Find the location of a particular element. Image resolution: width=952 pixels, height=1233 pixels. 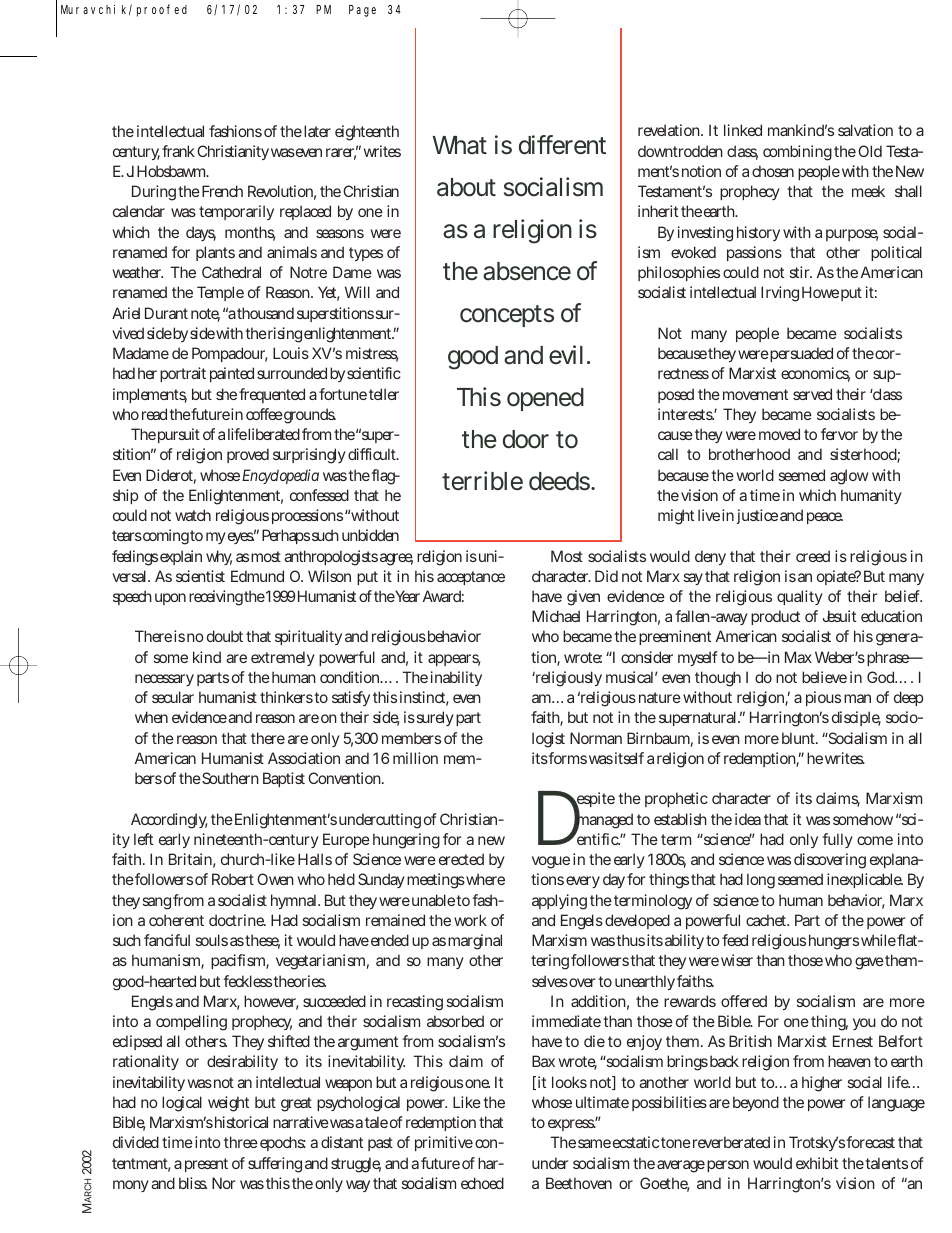

quality is located at coordinates (800, 597).
